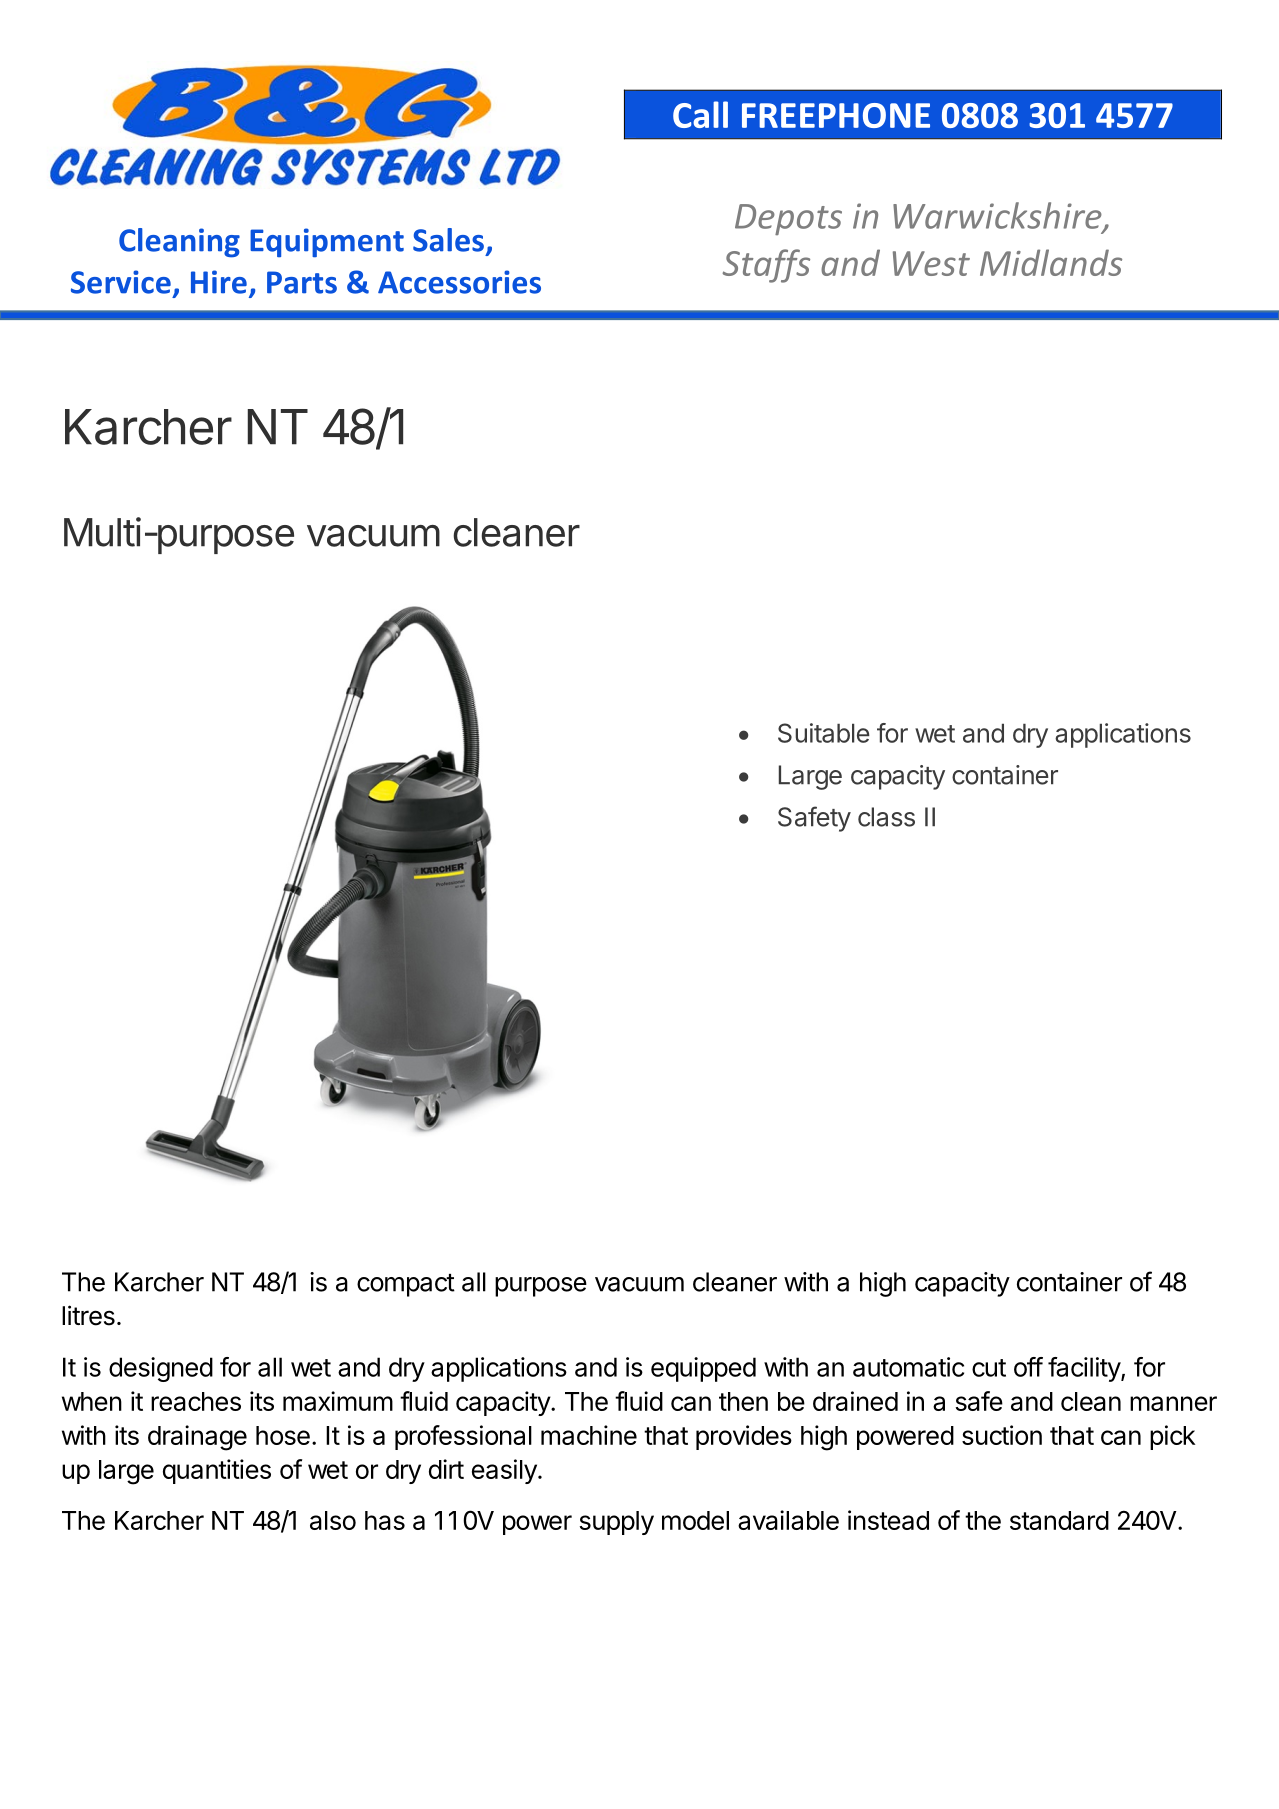 The width and height of the screenshot is (1279, 1809). Describe the element at coordinates (989, 1368) in the screenshot. I see `cut` at that location.
